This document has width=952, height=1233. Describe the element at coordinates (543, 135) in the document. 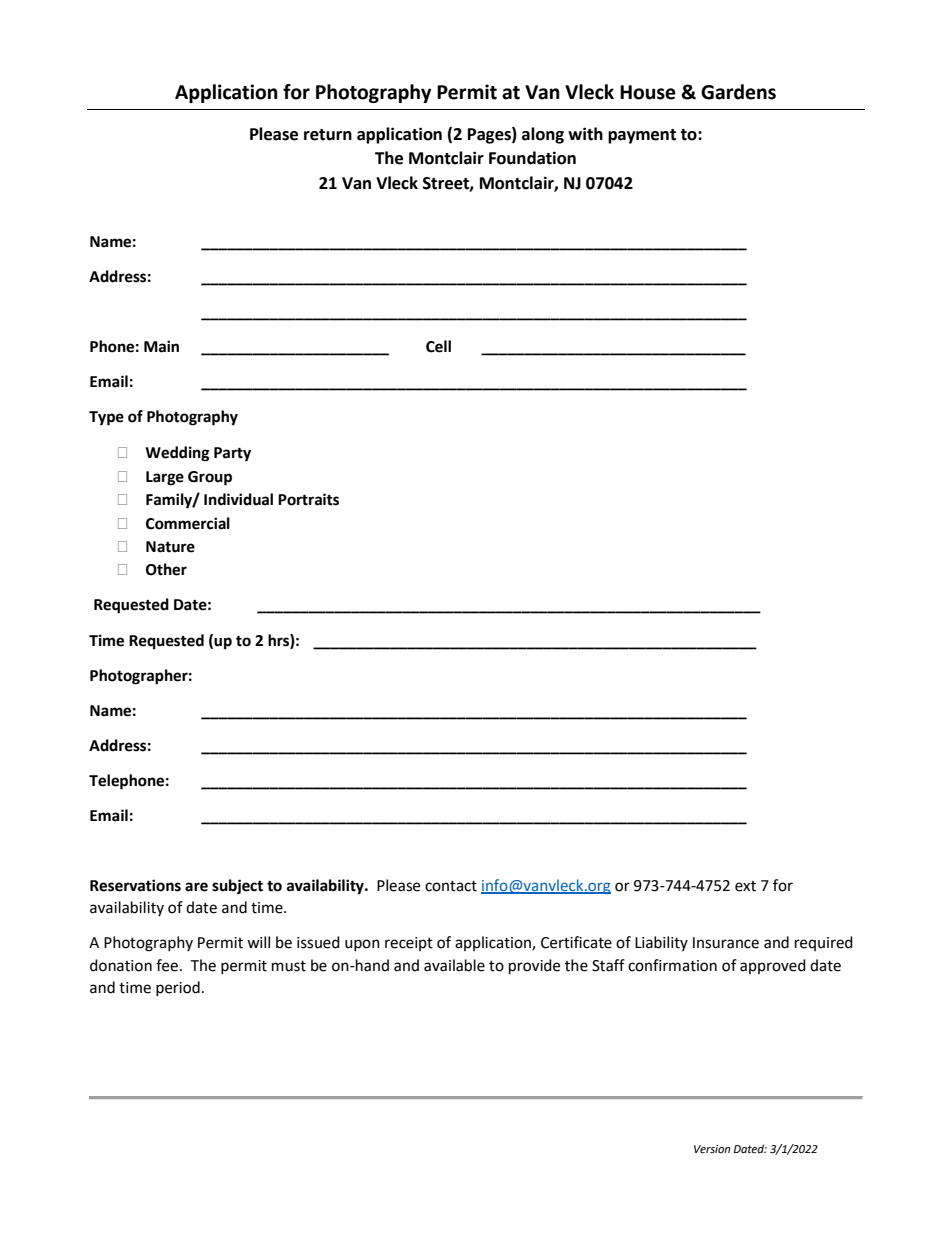

I see `along` at that location.
